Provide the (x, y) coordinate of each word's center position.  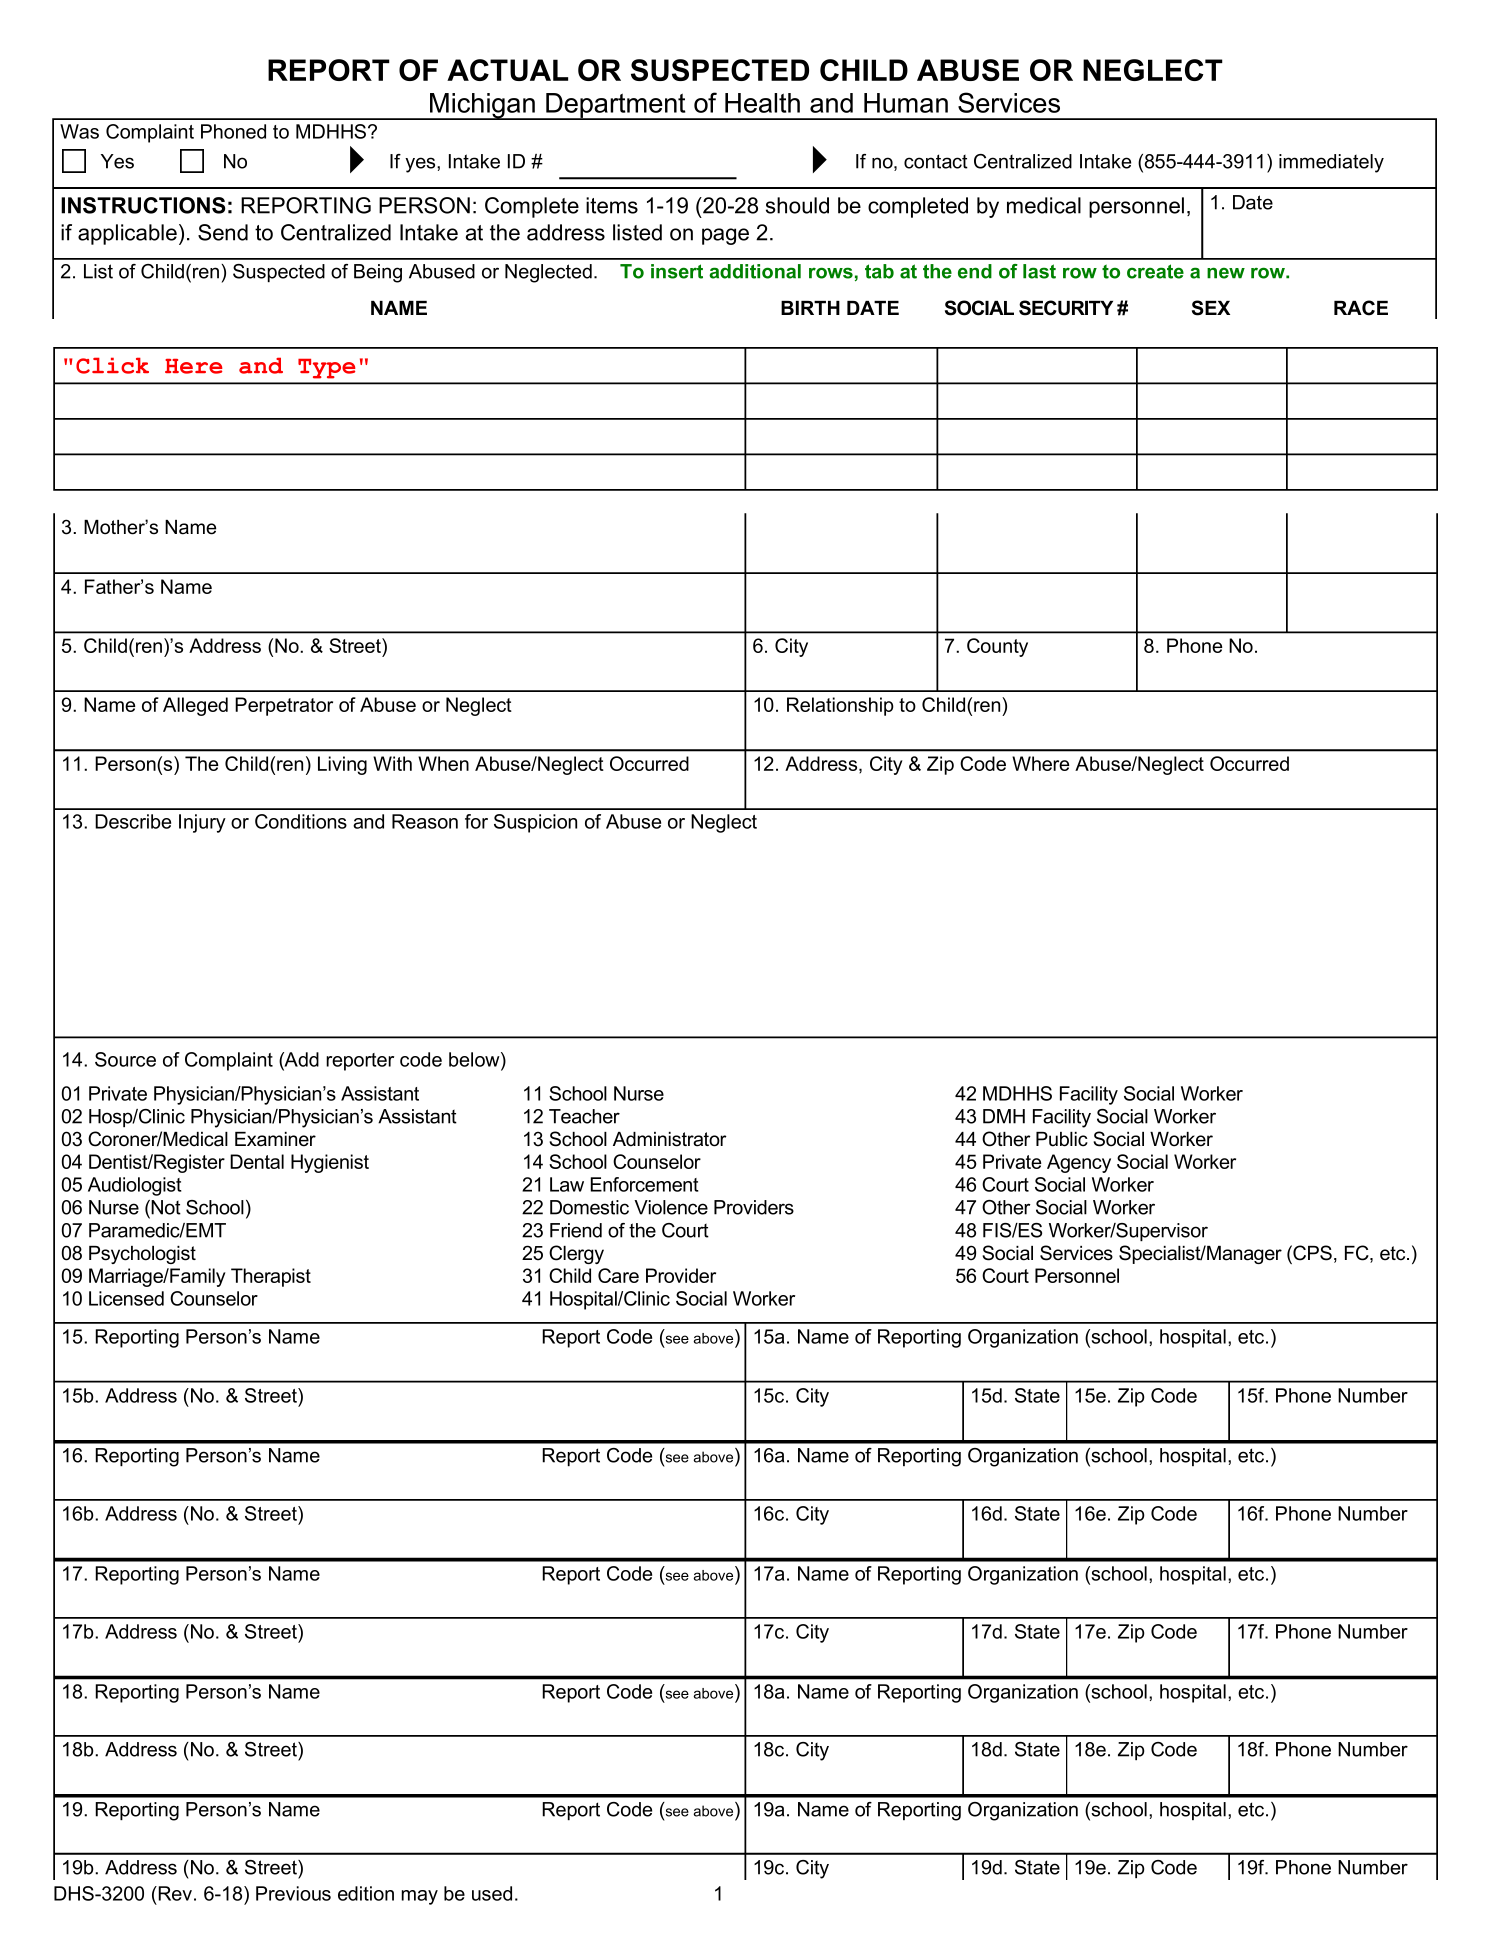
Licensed (126, 1298)
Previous (293, 1893)
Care (618, 1275)
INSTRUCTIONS (143, 205)
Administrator (670, 1139)
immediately (1331, 163)
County (997, 647)
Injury (202, 823)
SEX (1211, 308)
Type (326, 369)
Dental (257, 1161)
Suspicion (535, 823)
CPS (1311, 1254)
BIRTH (810, 308)
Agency (1079, 1163)
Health (762, 103)
